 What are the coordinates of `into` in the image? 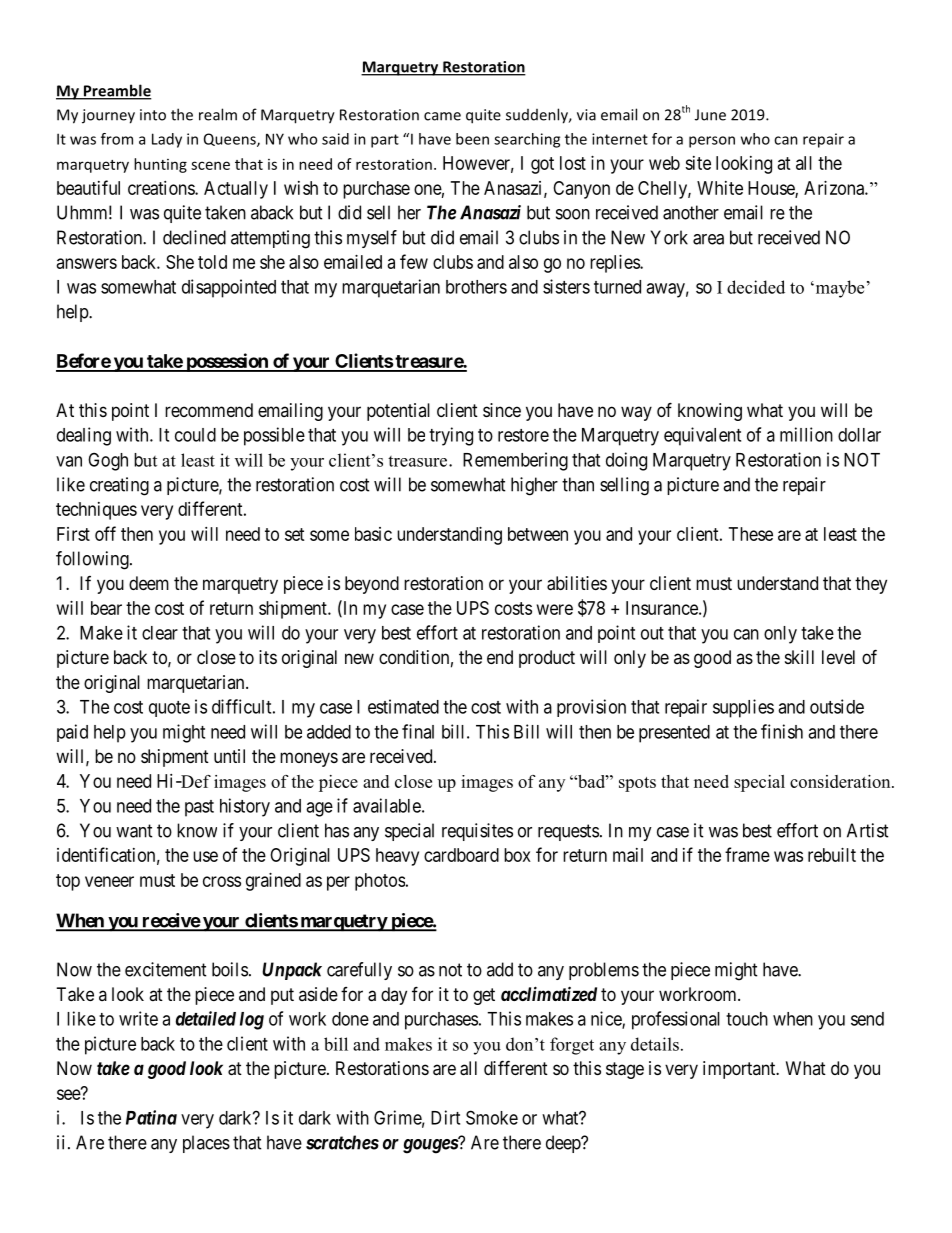 It's located at (153, 115).
